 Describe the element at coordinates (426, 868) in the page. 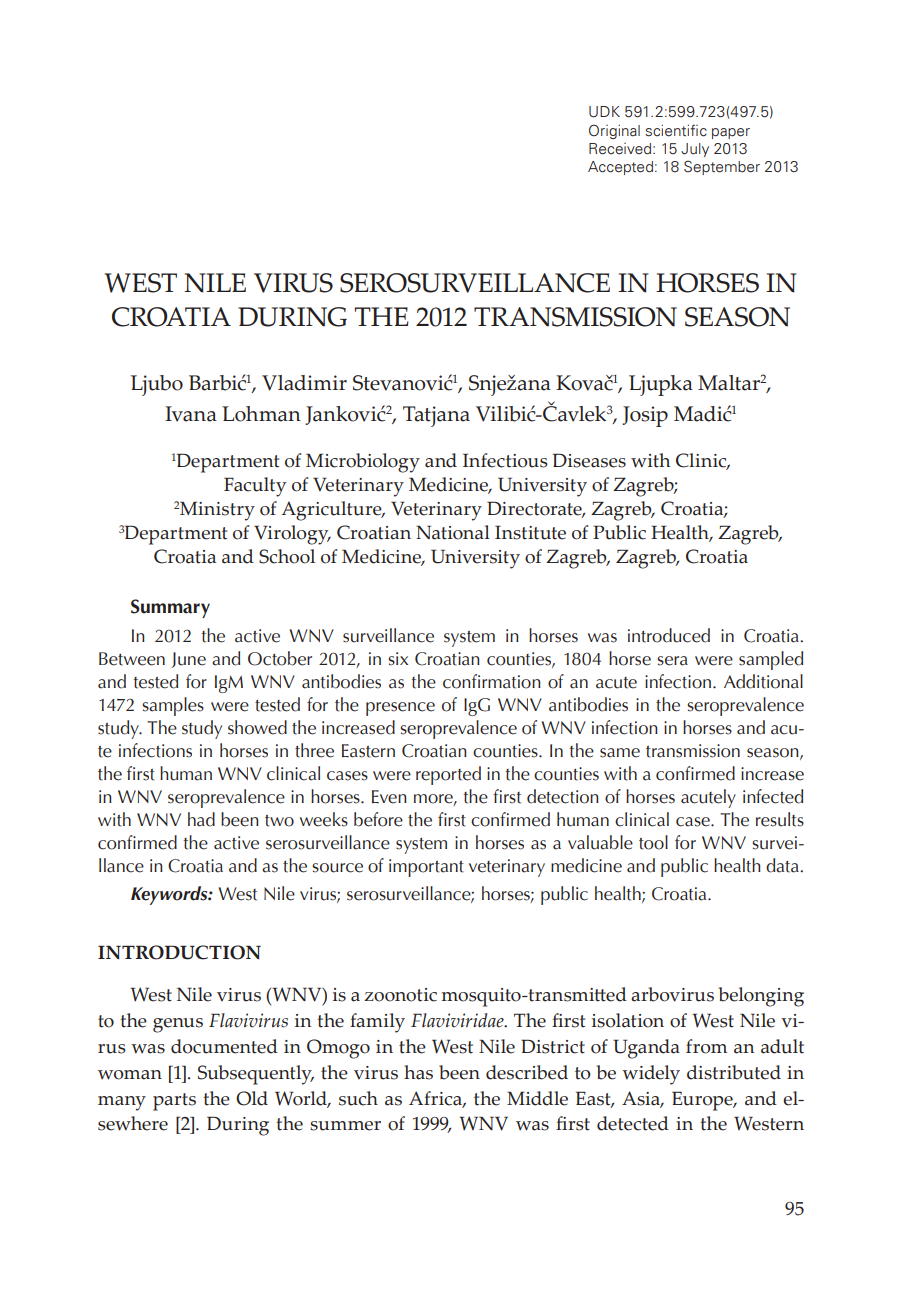

I see `important` at that location.
